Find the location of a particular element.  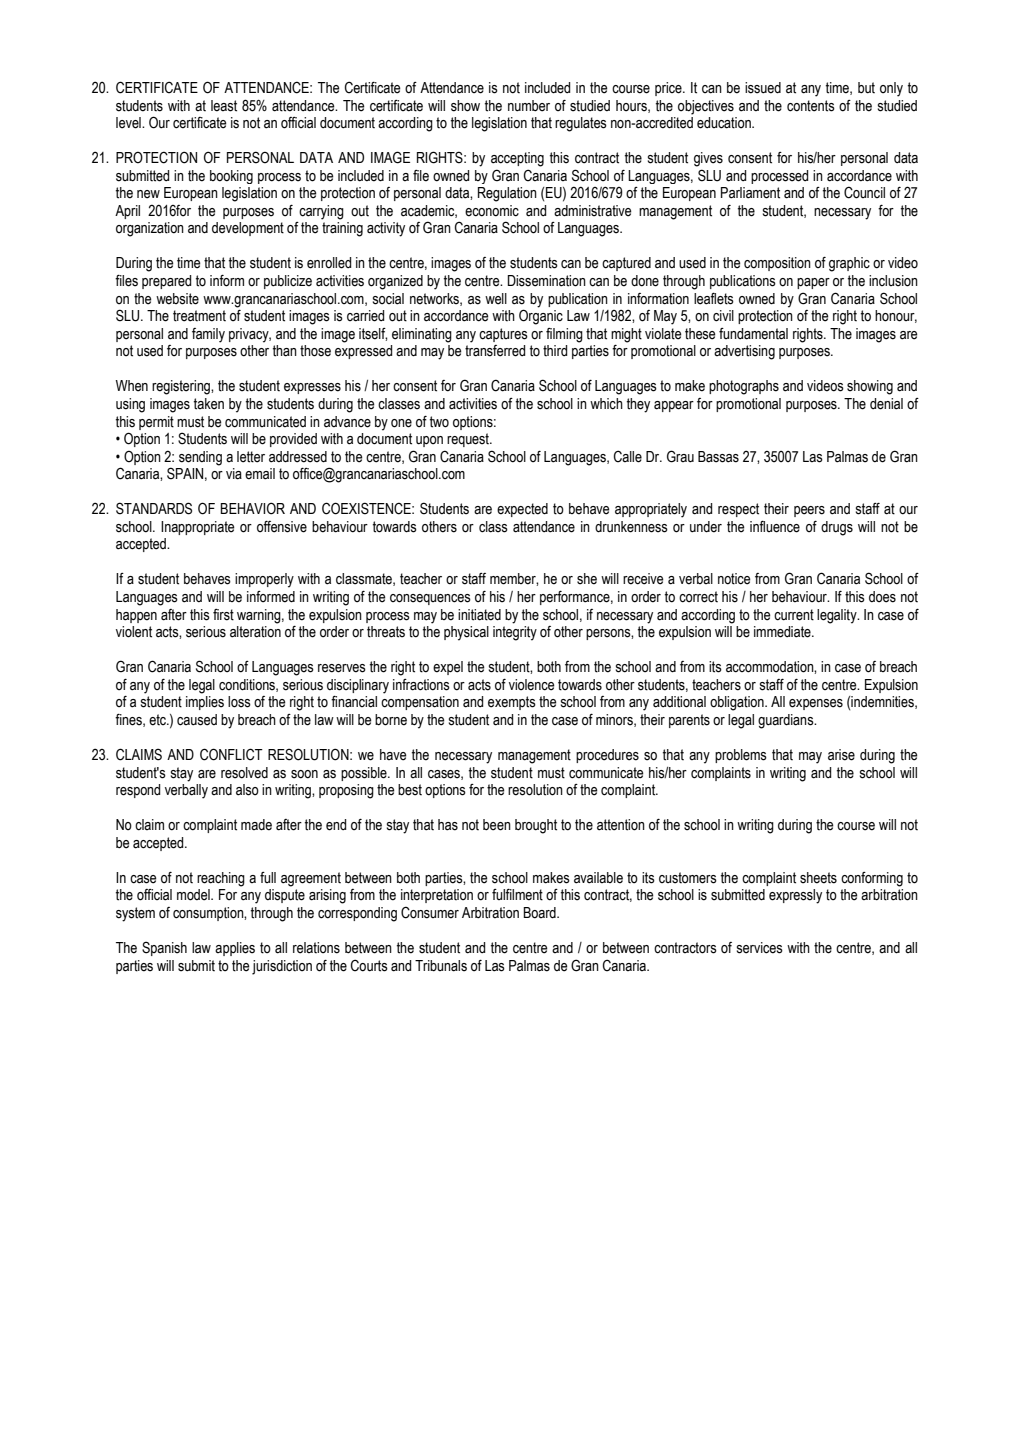

influence is located at coordinates (775, 526).
